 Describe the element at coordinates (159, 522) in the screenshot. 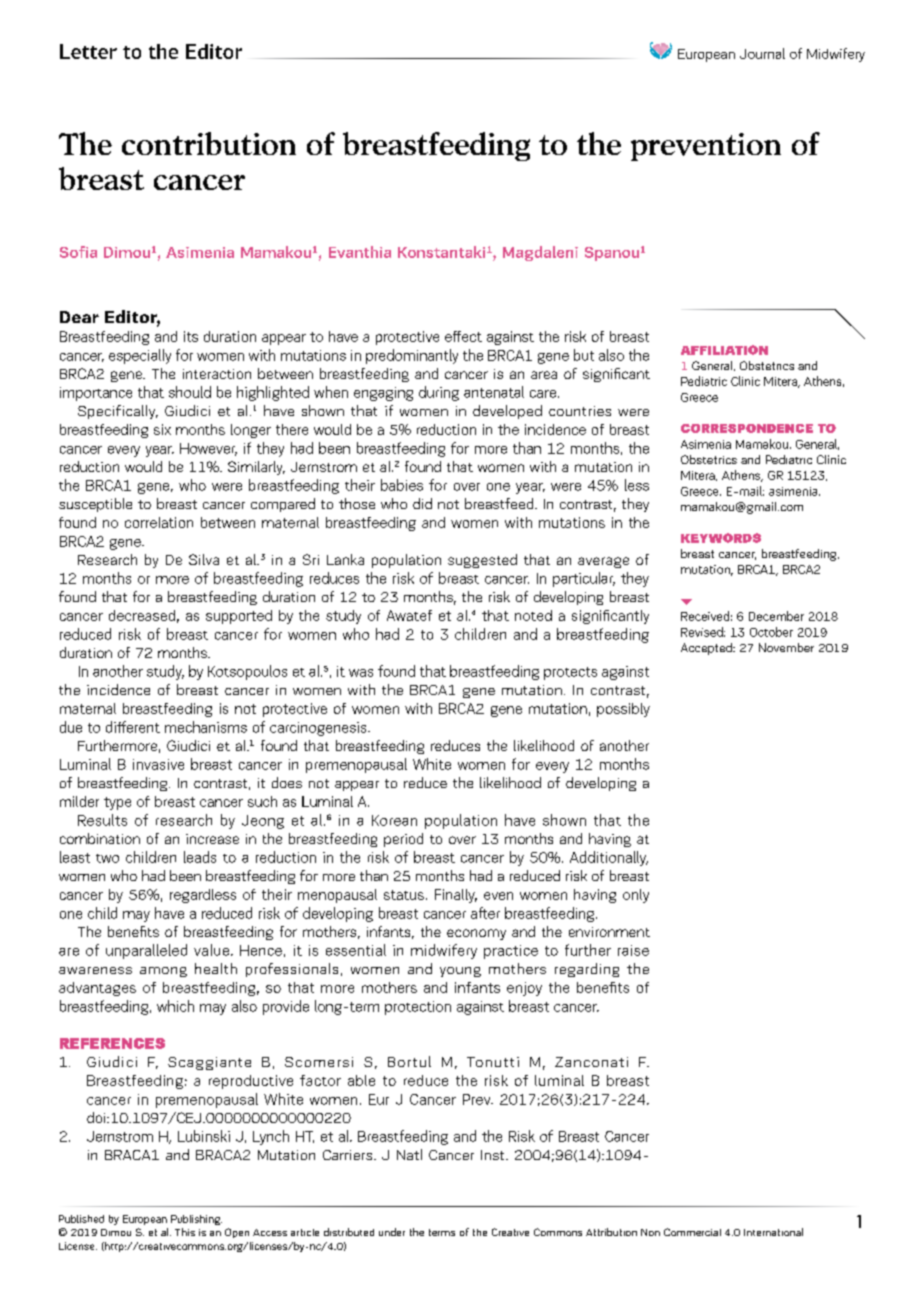

I see `correlation` at that location.
